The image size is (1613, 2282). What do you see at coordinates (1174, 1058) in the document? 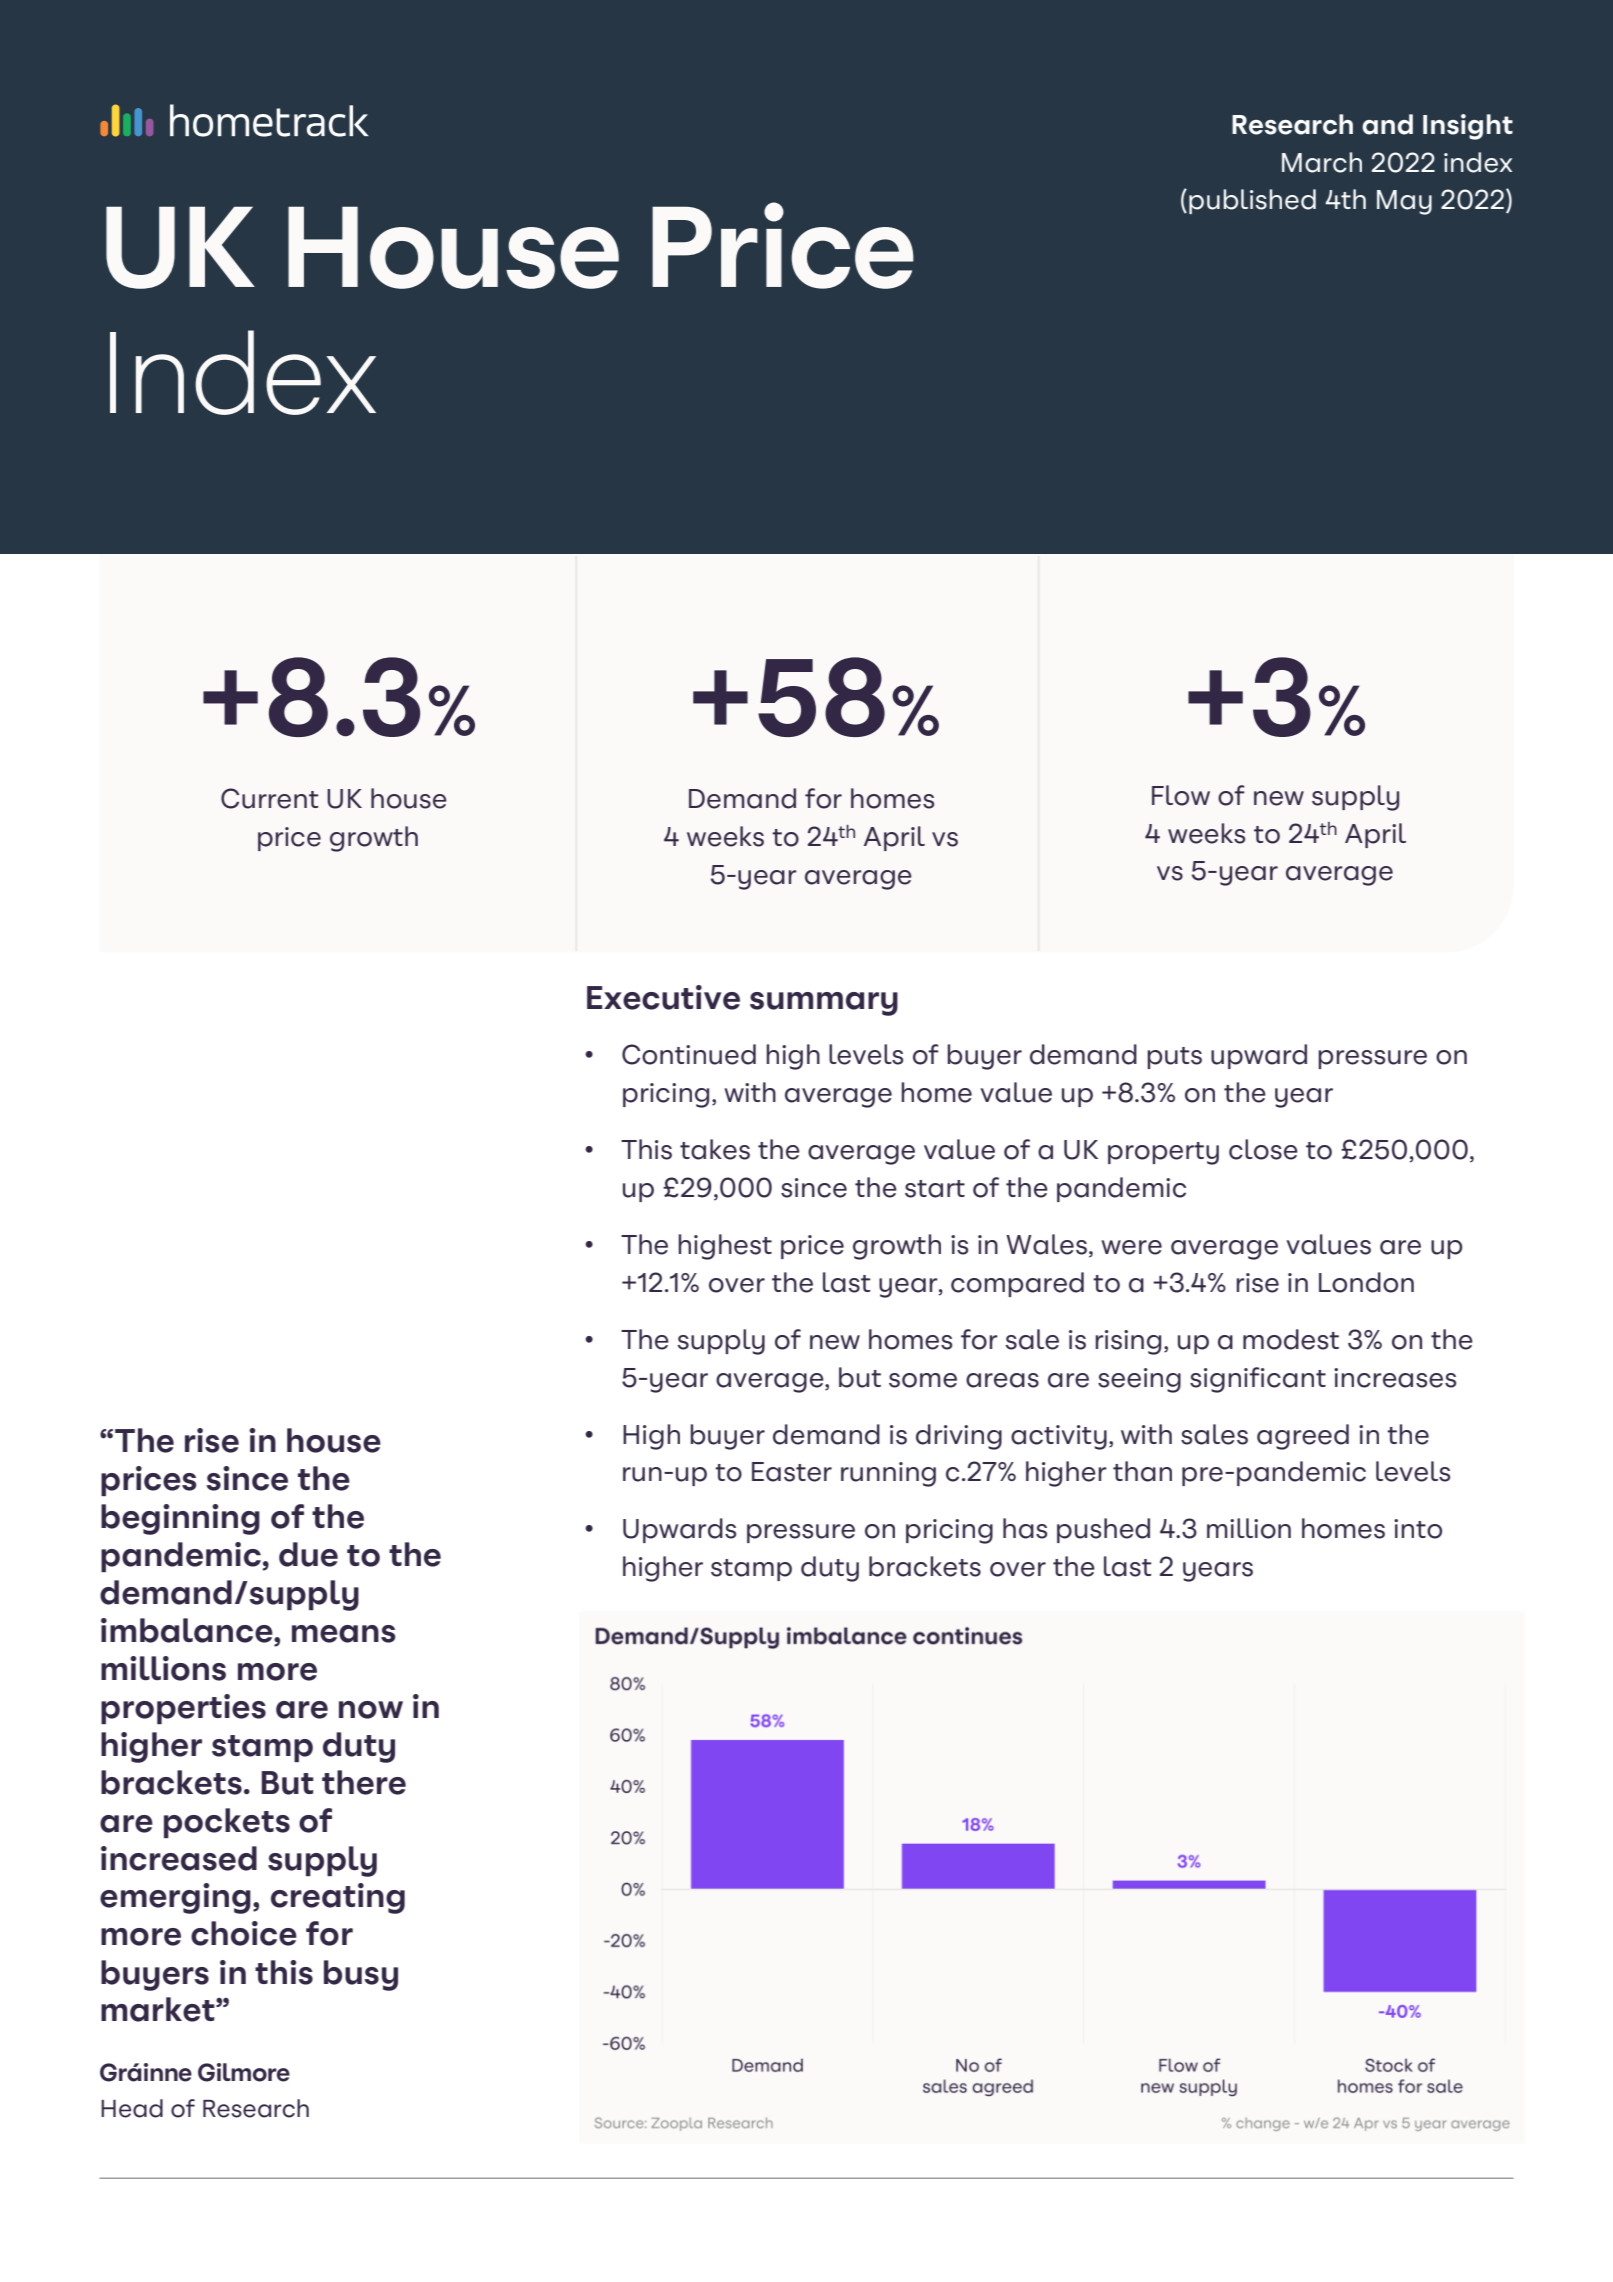
I see `puts` at bounding box center [1174, 1058].
